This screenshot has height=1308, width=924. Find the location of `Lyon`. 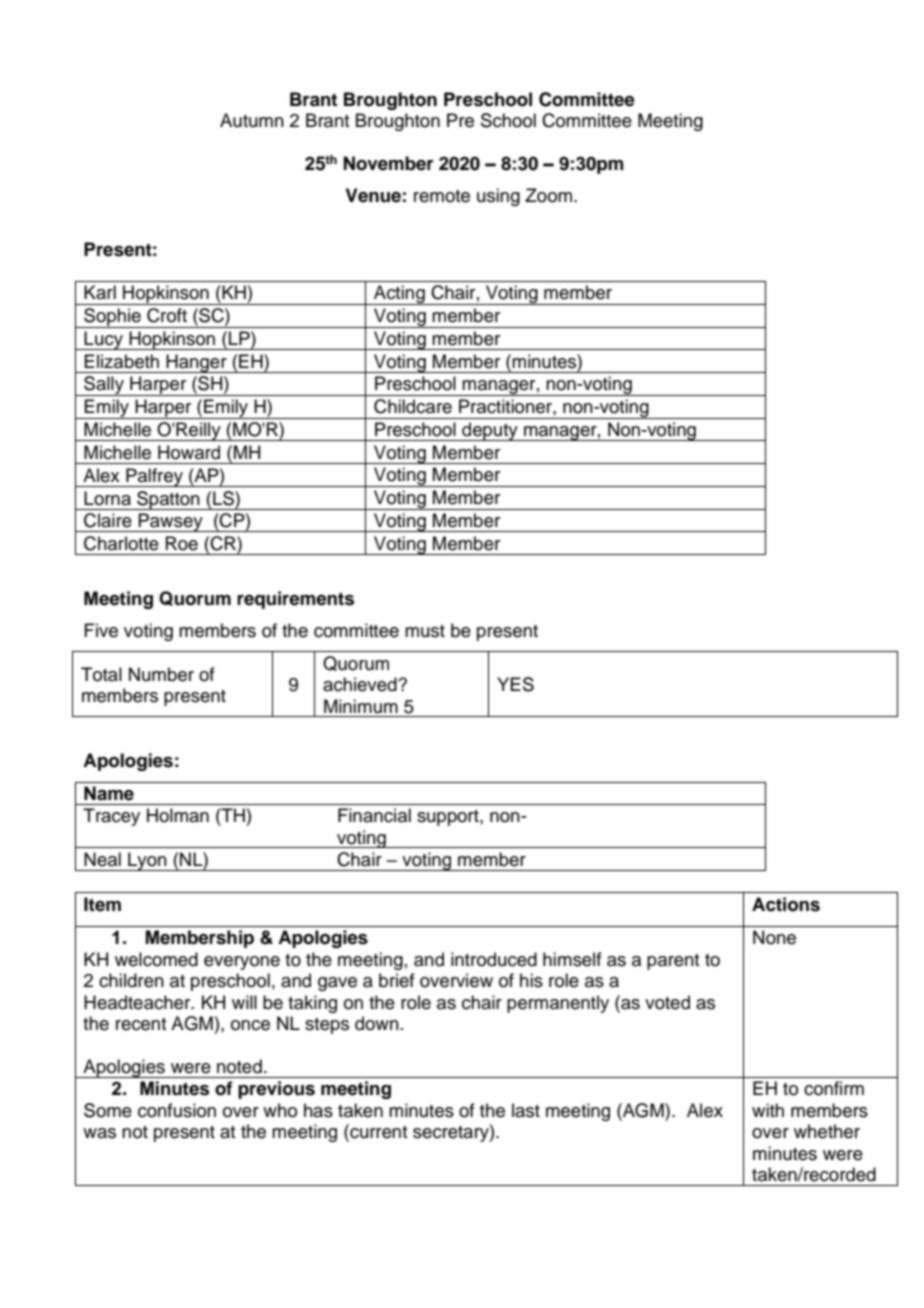

Lyon is located at coordinates (147, 861).
